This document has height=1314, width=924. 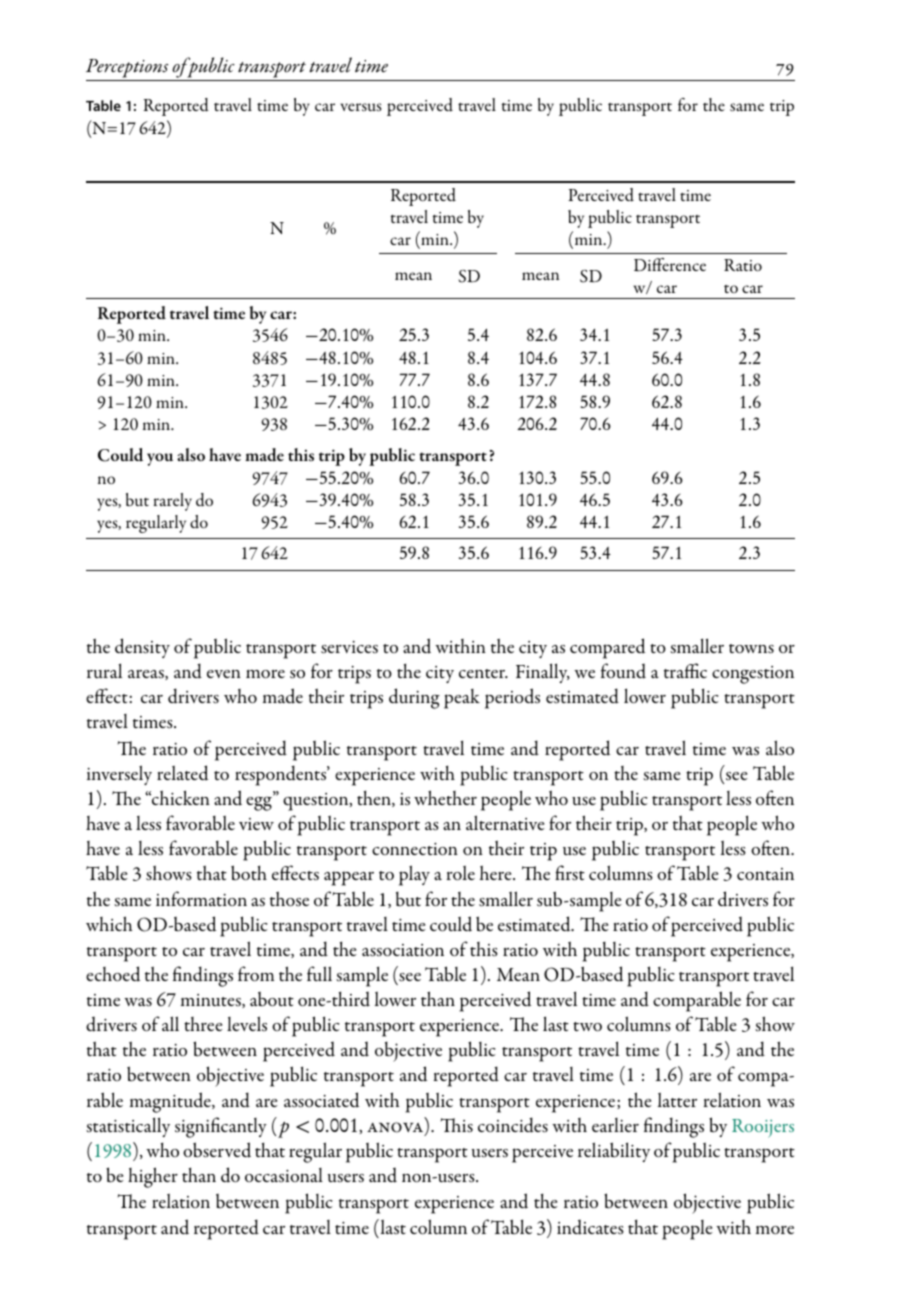 What do you see at coordinates (513, 1125) in the document?
I see `coincides` at bounding box center [513, 1125].
